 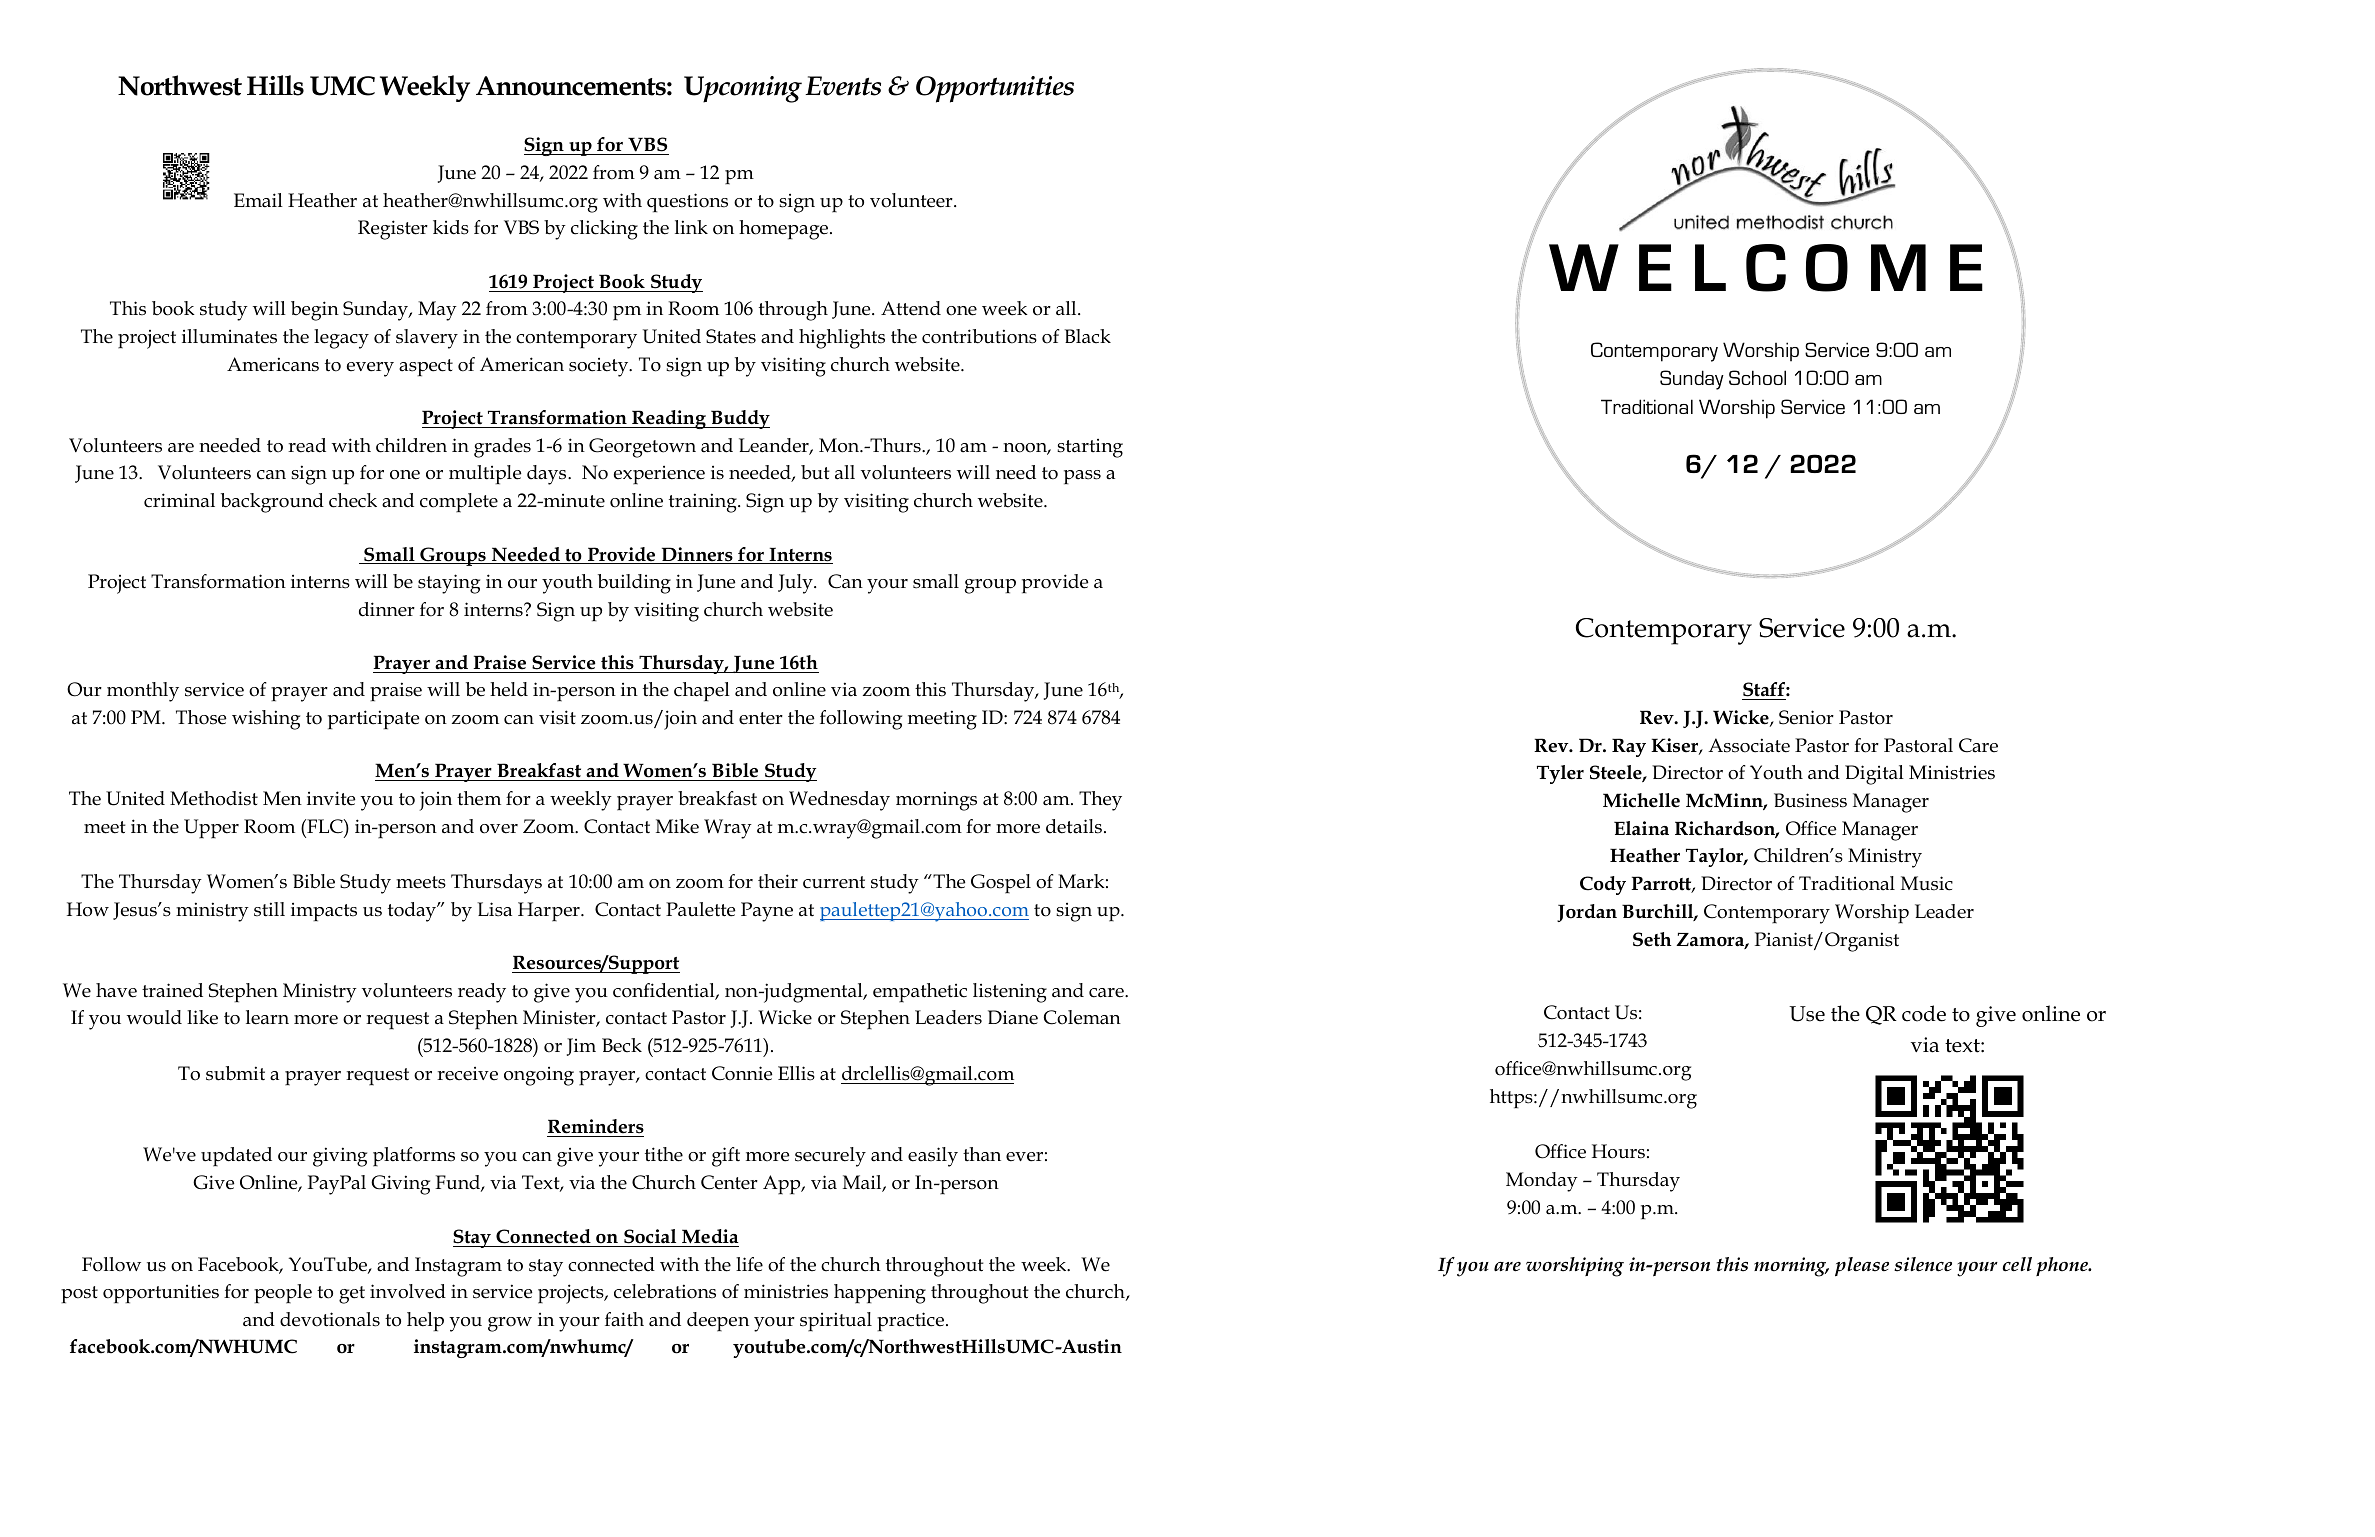 I want to click on Events, so click(x=843, y=86).
